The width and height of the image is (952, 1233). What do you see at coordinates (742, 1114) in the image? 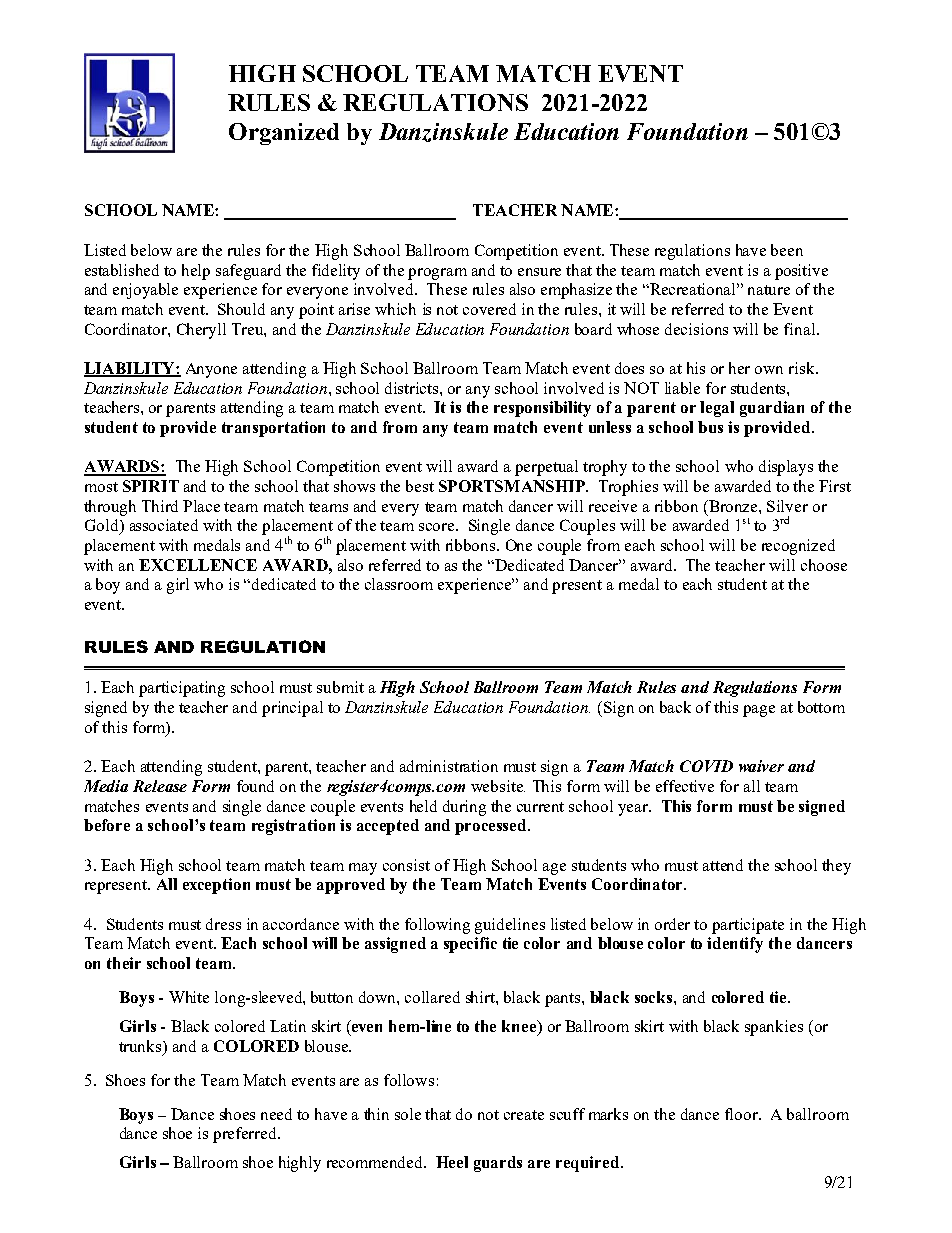
I see `floor` at bounding box center [742, 1114].
